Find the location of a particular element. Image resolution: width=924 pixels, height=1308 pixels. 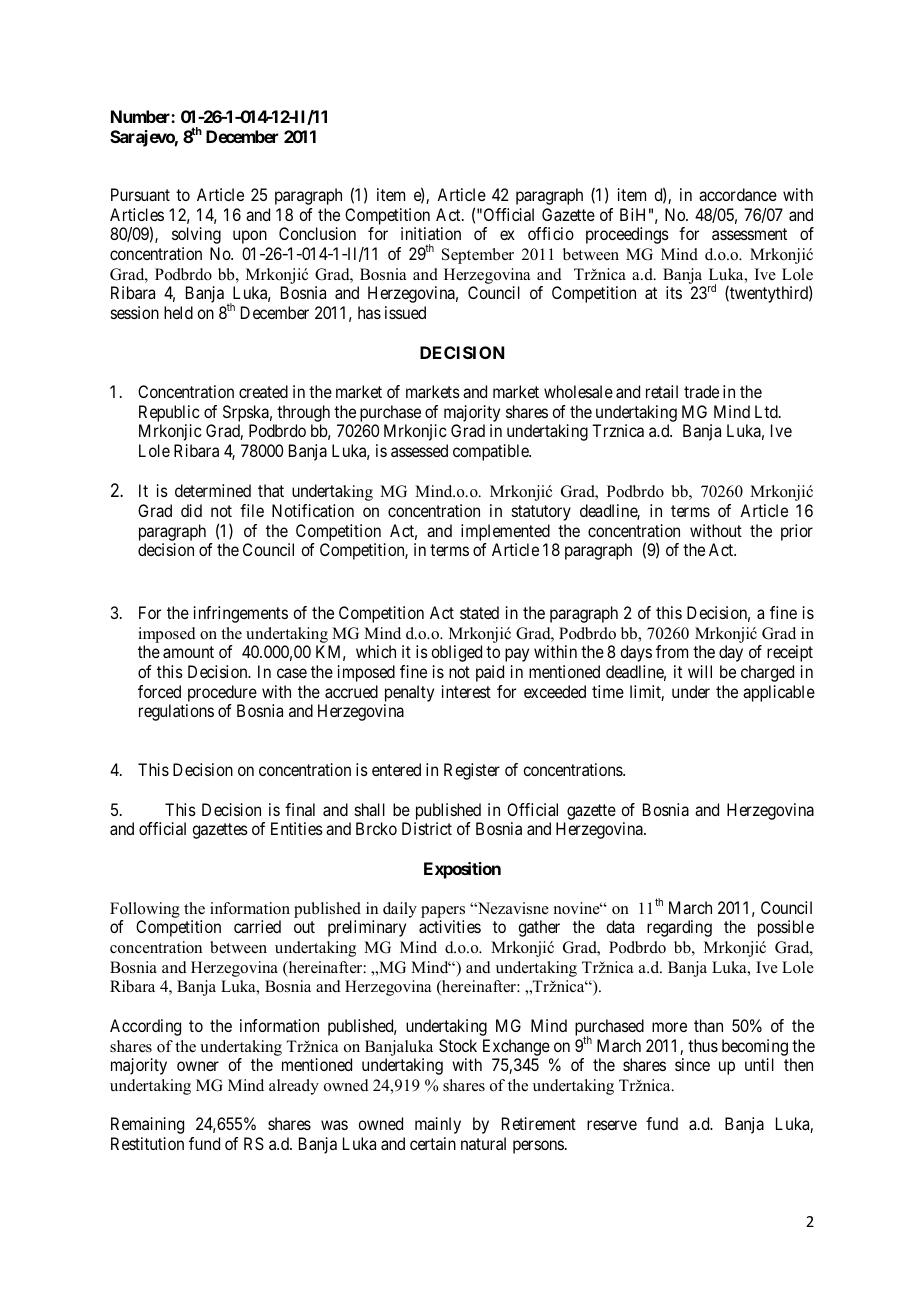

will is located at coordinates (700, 671).
